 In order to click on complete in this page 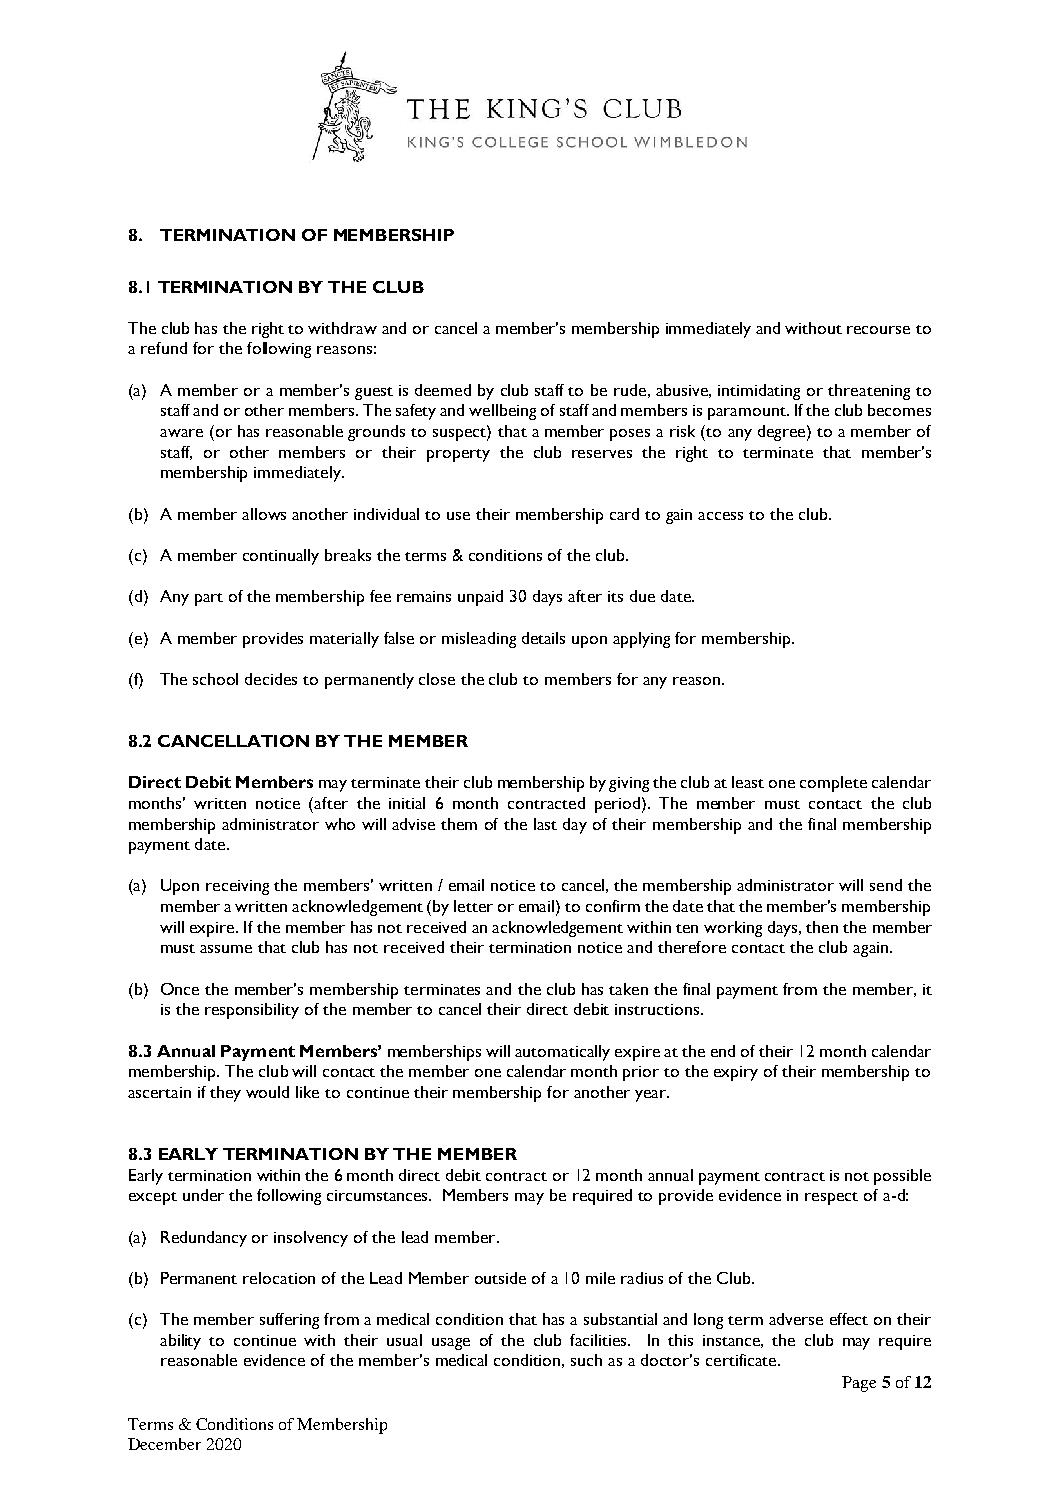, I will do `click(833, 784)`.
